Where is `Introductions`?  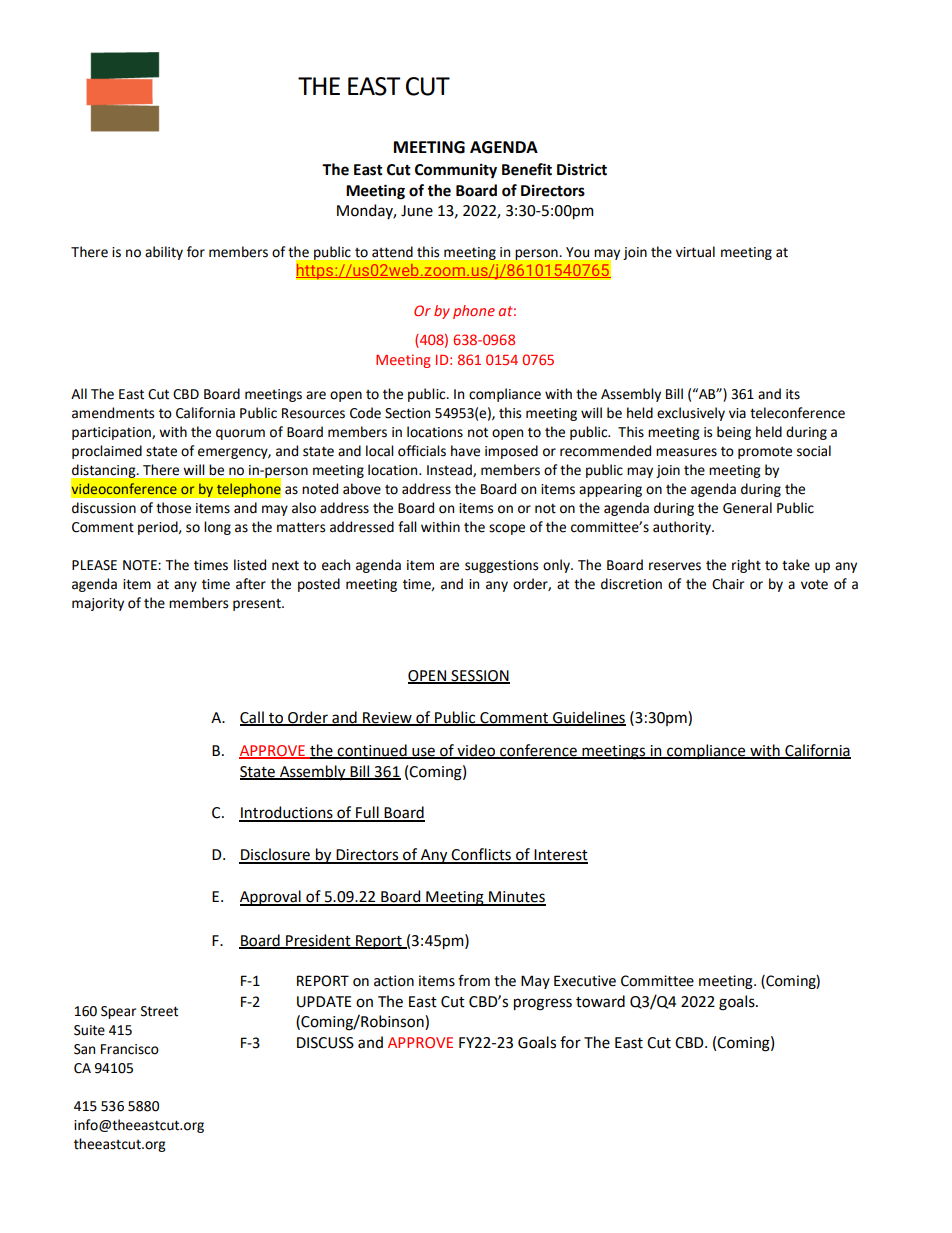 Introductions is located at coordinates (287, 813).
